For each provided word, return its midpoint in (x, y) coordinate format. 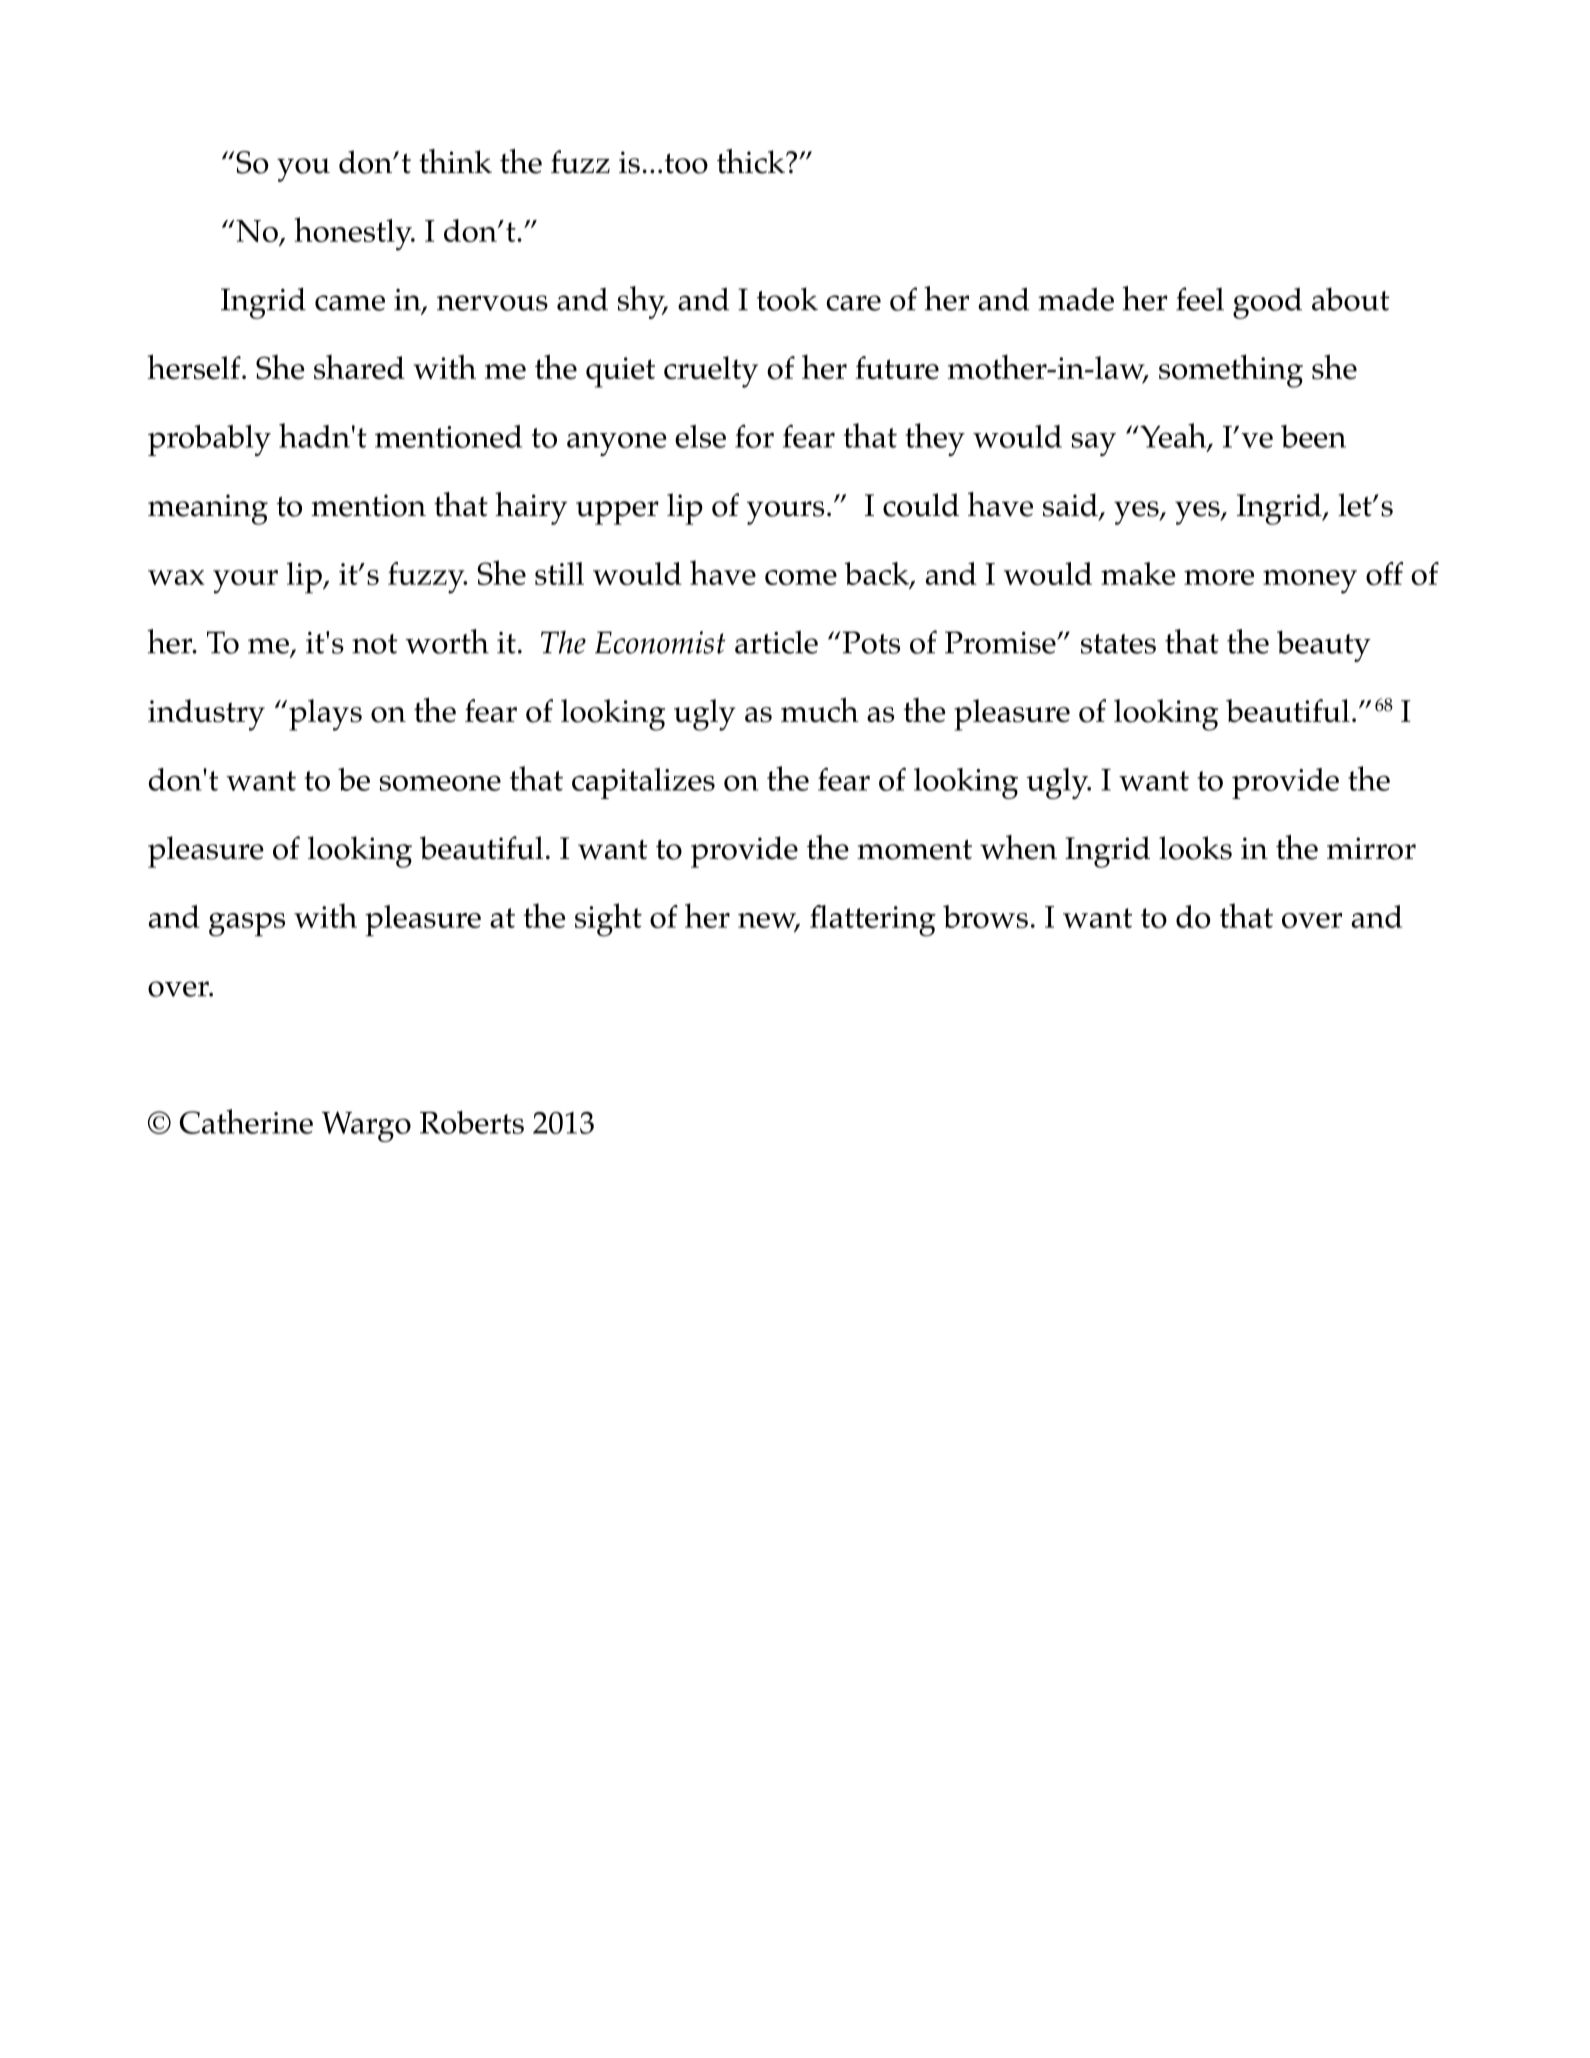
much (820, 710)
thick (752, 161)
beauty (1324, 646)
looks (1195, 848)
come (801, 577)
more (1219, 577)
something (1231, 371)
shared (359, 367)
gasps (247, 925)
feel (1200, 299)
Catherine (246, 1121)
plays (325, 715)
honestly (354, 234)
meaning (208, 509)
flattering (873, 921)
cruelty (711, 372)
